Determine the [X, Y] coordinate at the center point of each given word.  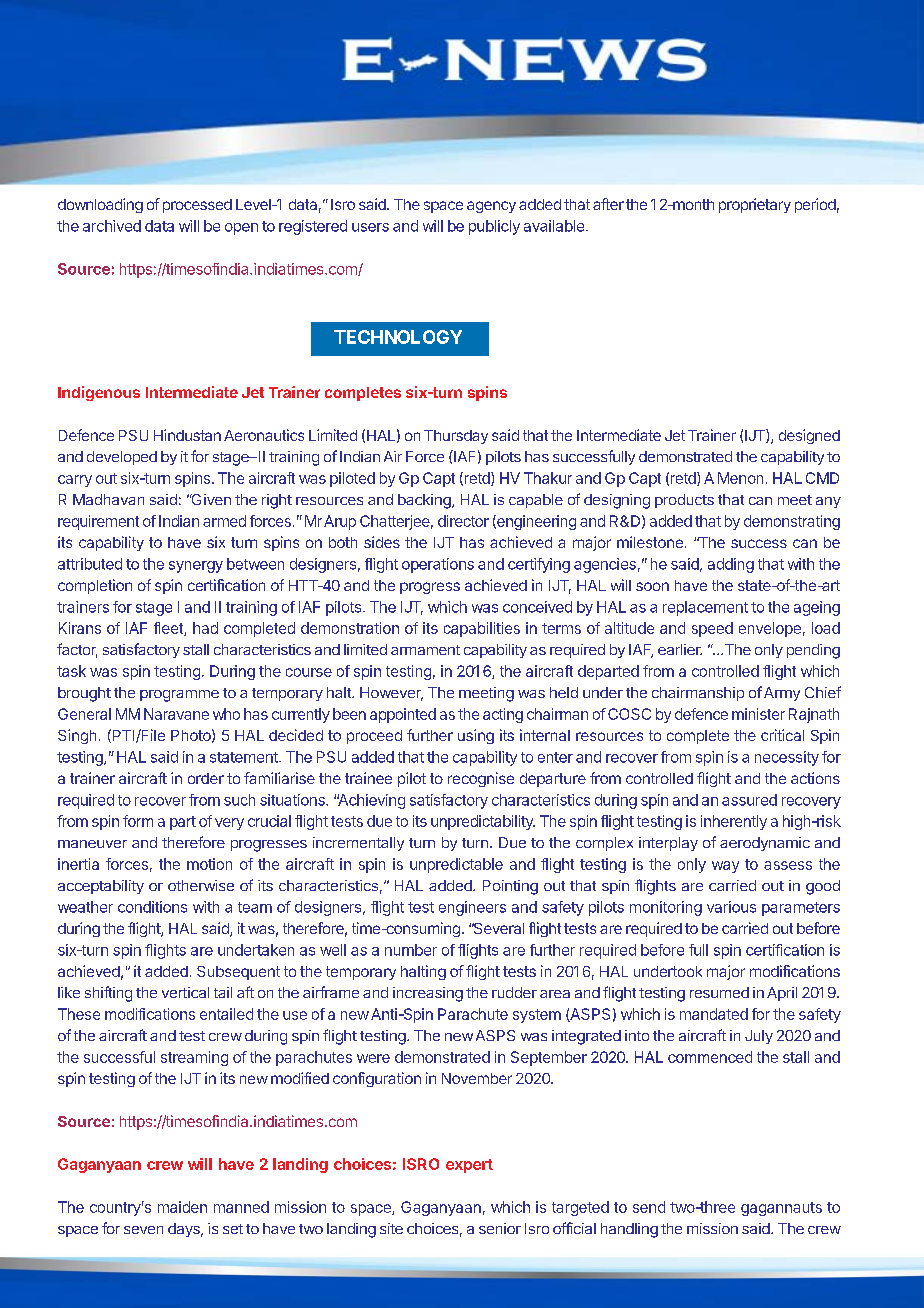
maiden [182, 1207]
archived [112, 226]
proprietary [755, 205]
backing [425, 501]
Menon [740, 478]
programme [179, 696]
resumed [719, 992]
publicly [494, 227]
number [411, 950]
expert [469, 1166]
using [476, 736]
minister [758, 714]
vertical [185, 992]
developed [122, 458]
